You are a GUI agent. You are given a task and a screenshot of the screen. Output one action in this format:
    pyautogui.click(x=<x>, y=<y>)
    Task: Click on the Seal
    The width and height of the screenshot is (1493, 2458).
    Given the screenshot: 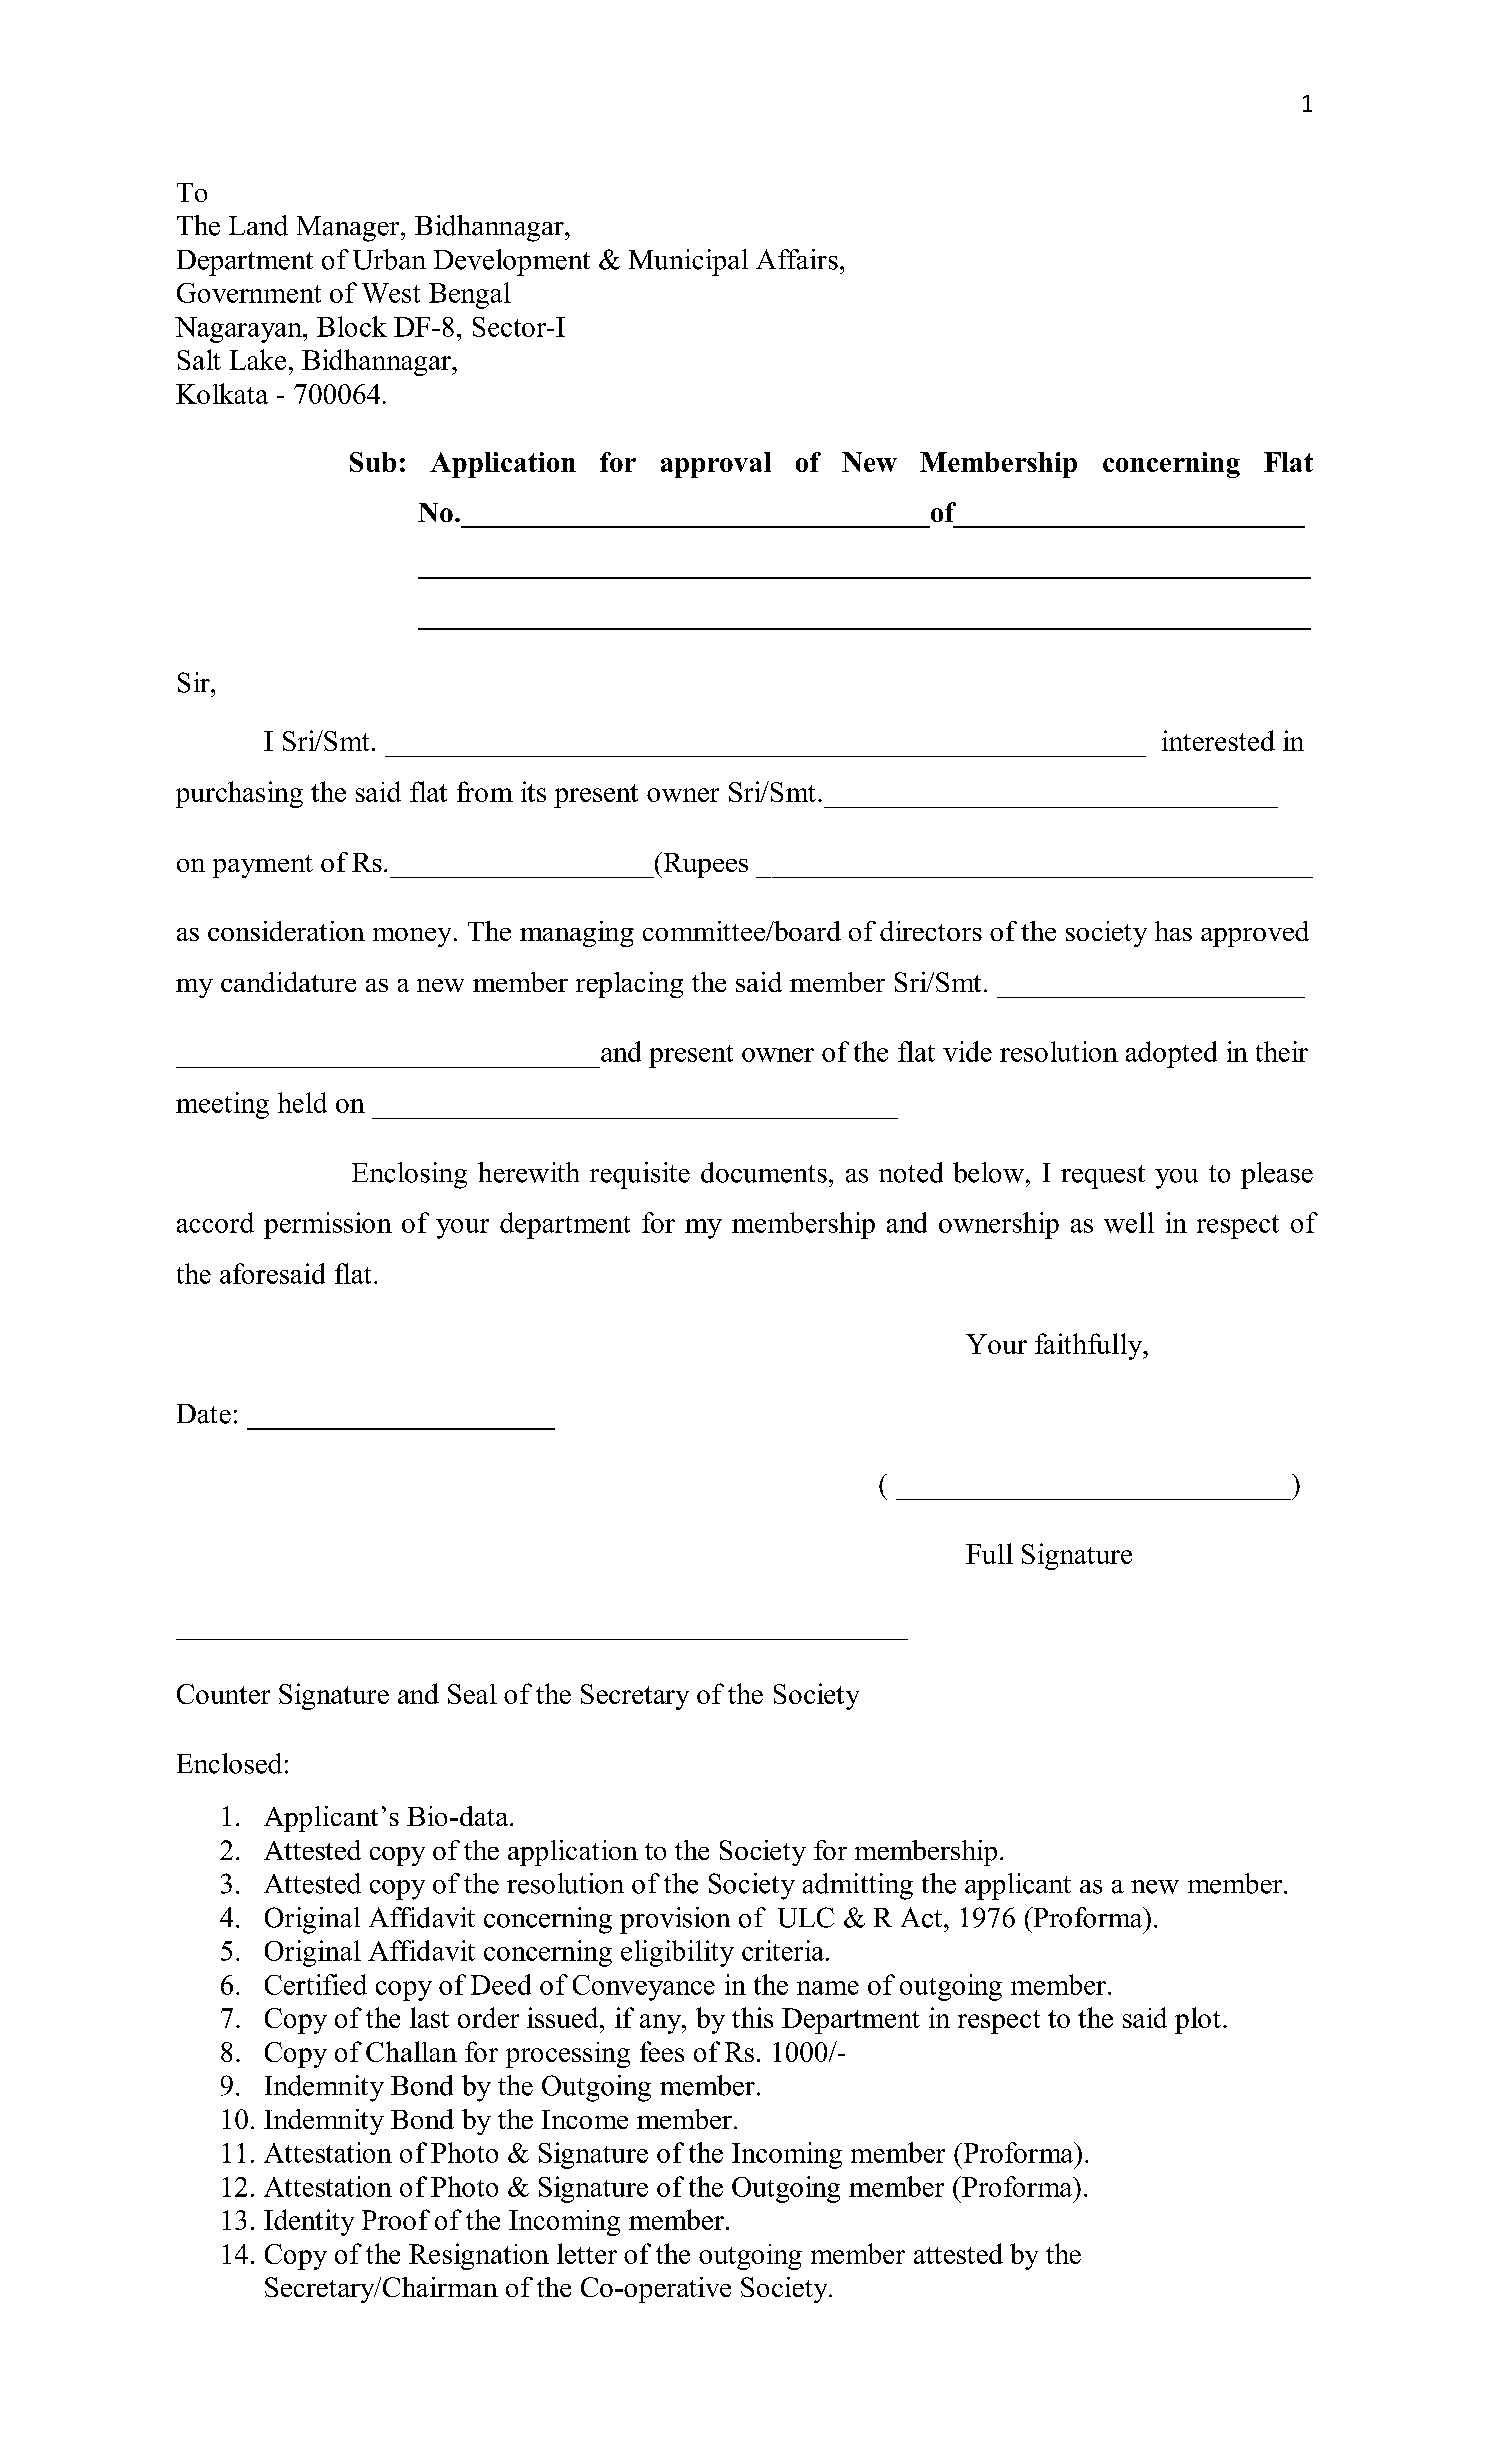 What is the action you would take?
    pyautogui.click(x=472, y=1694)
